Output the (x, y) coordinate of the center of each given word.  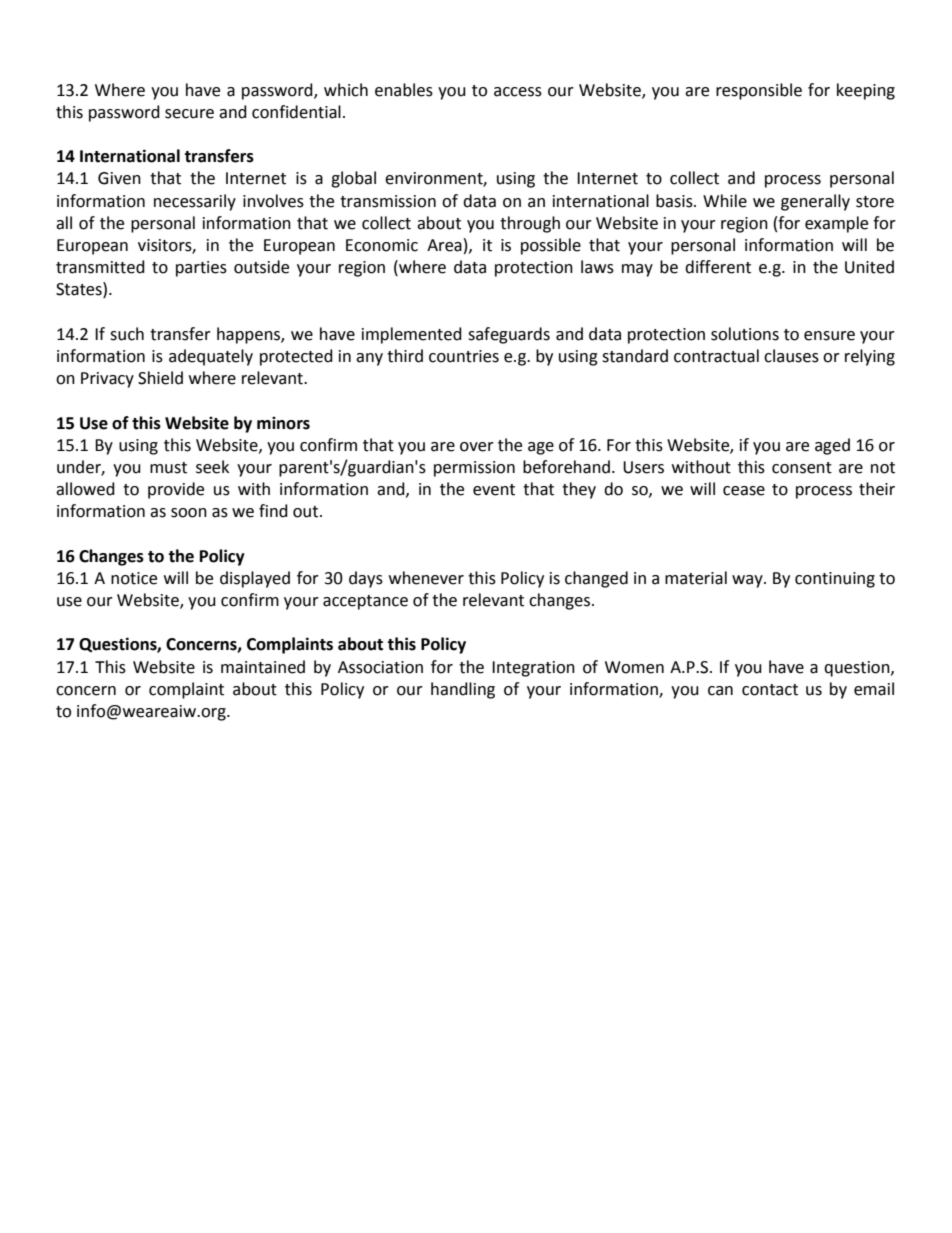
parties (201, 269)
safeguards (509, 335)
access (518, 92)
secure (189, 114)
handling (463, 690)
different (718, 267)
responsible (759, 91)
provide (176, 490)
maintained (263, 667)
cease (744, 491)
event (494, 490)
